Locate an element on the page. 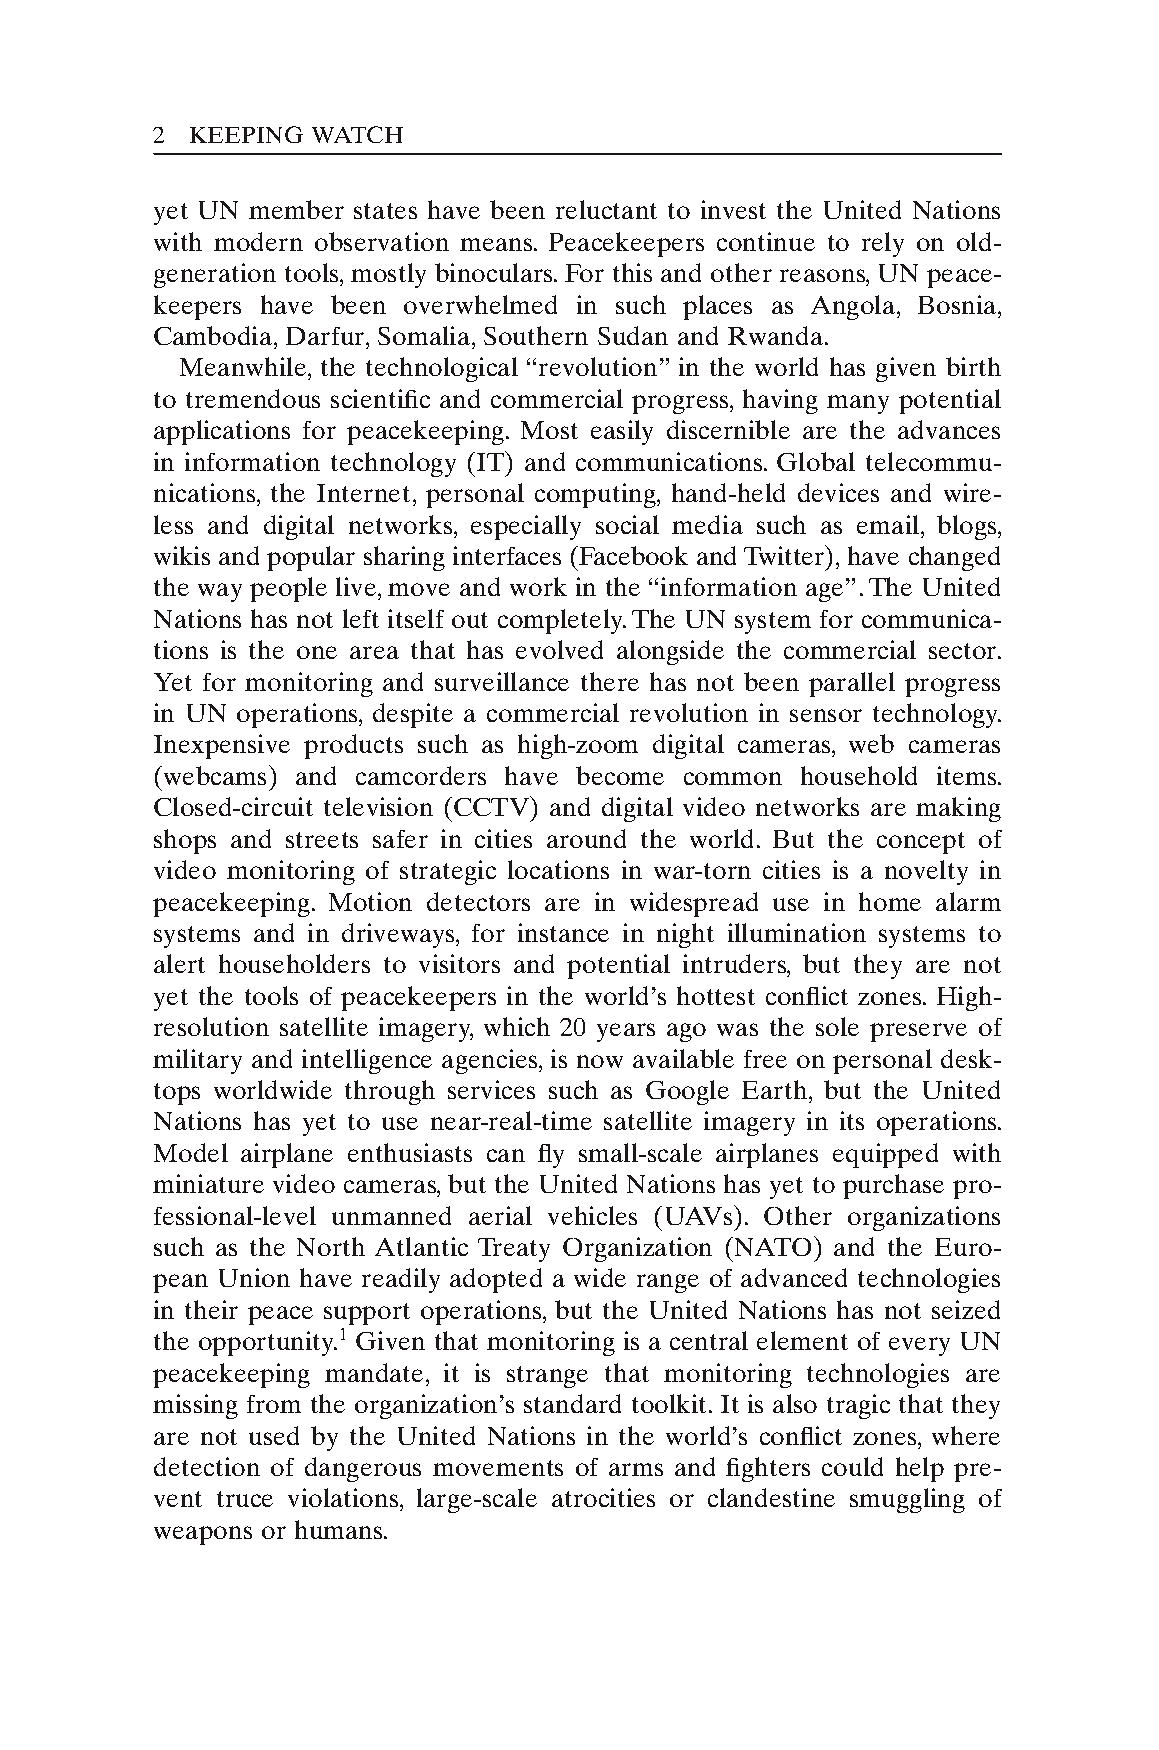 Image resolution: width=1159 pixels, height=1750 pixels. military is located at coordinates (197, 1061).
